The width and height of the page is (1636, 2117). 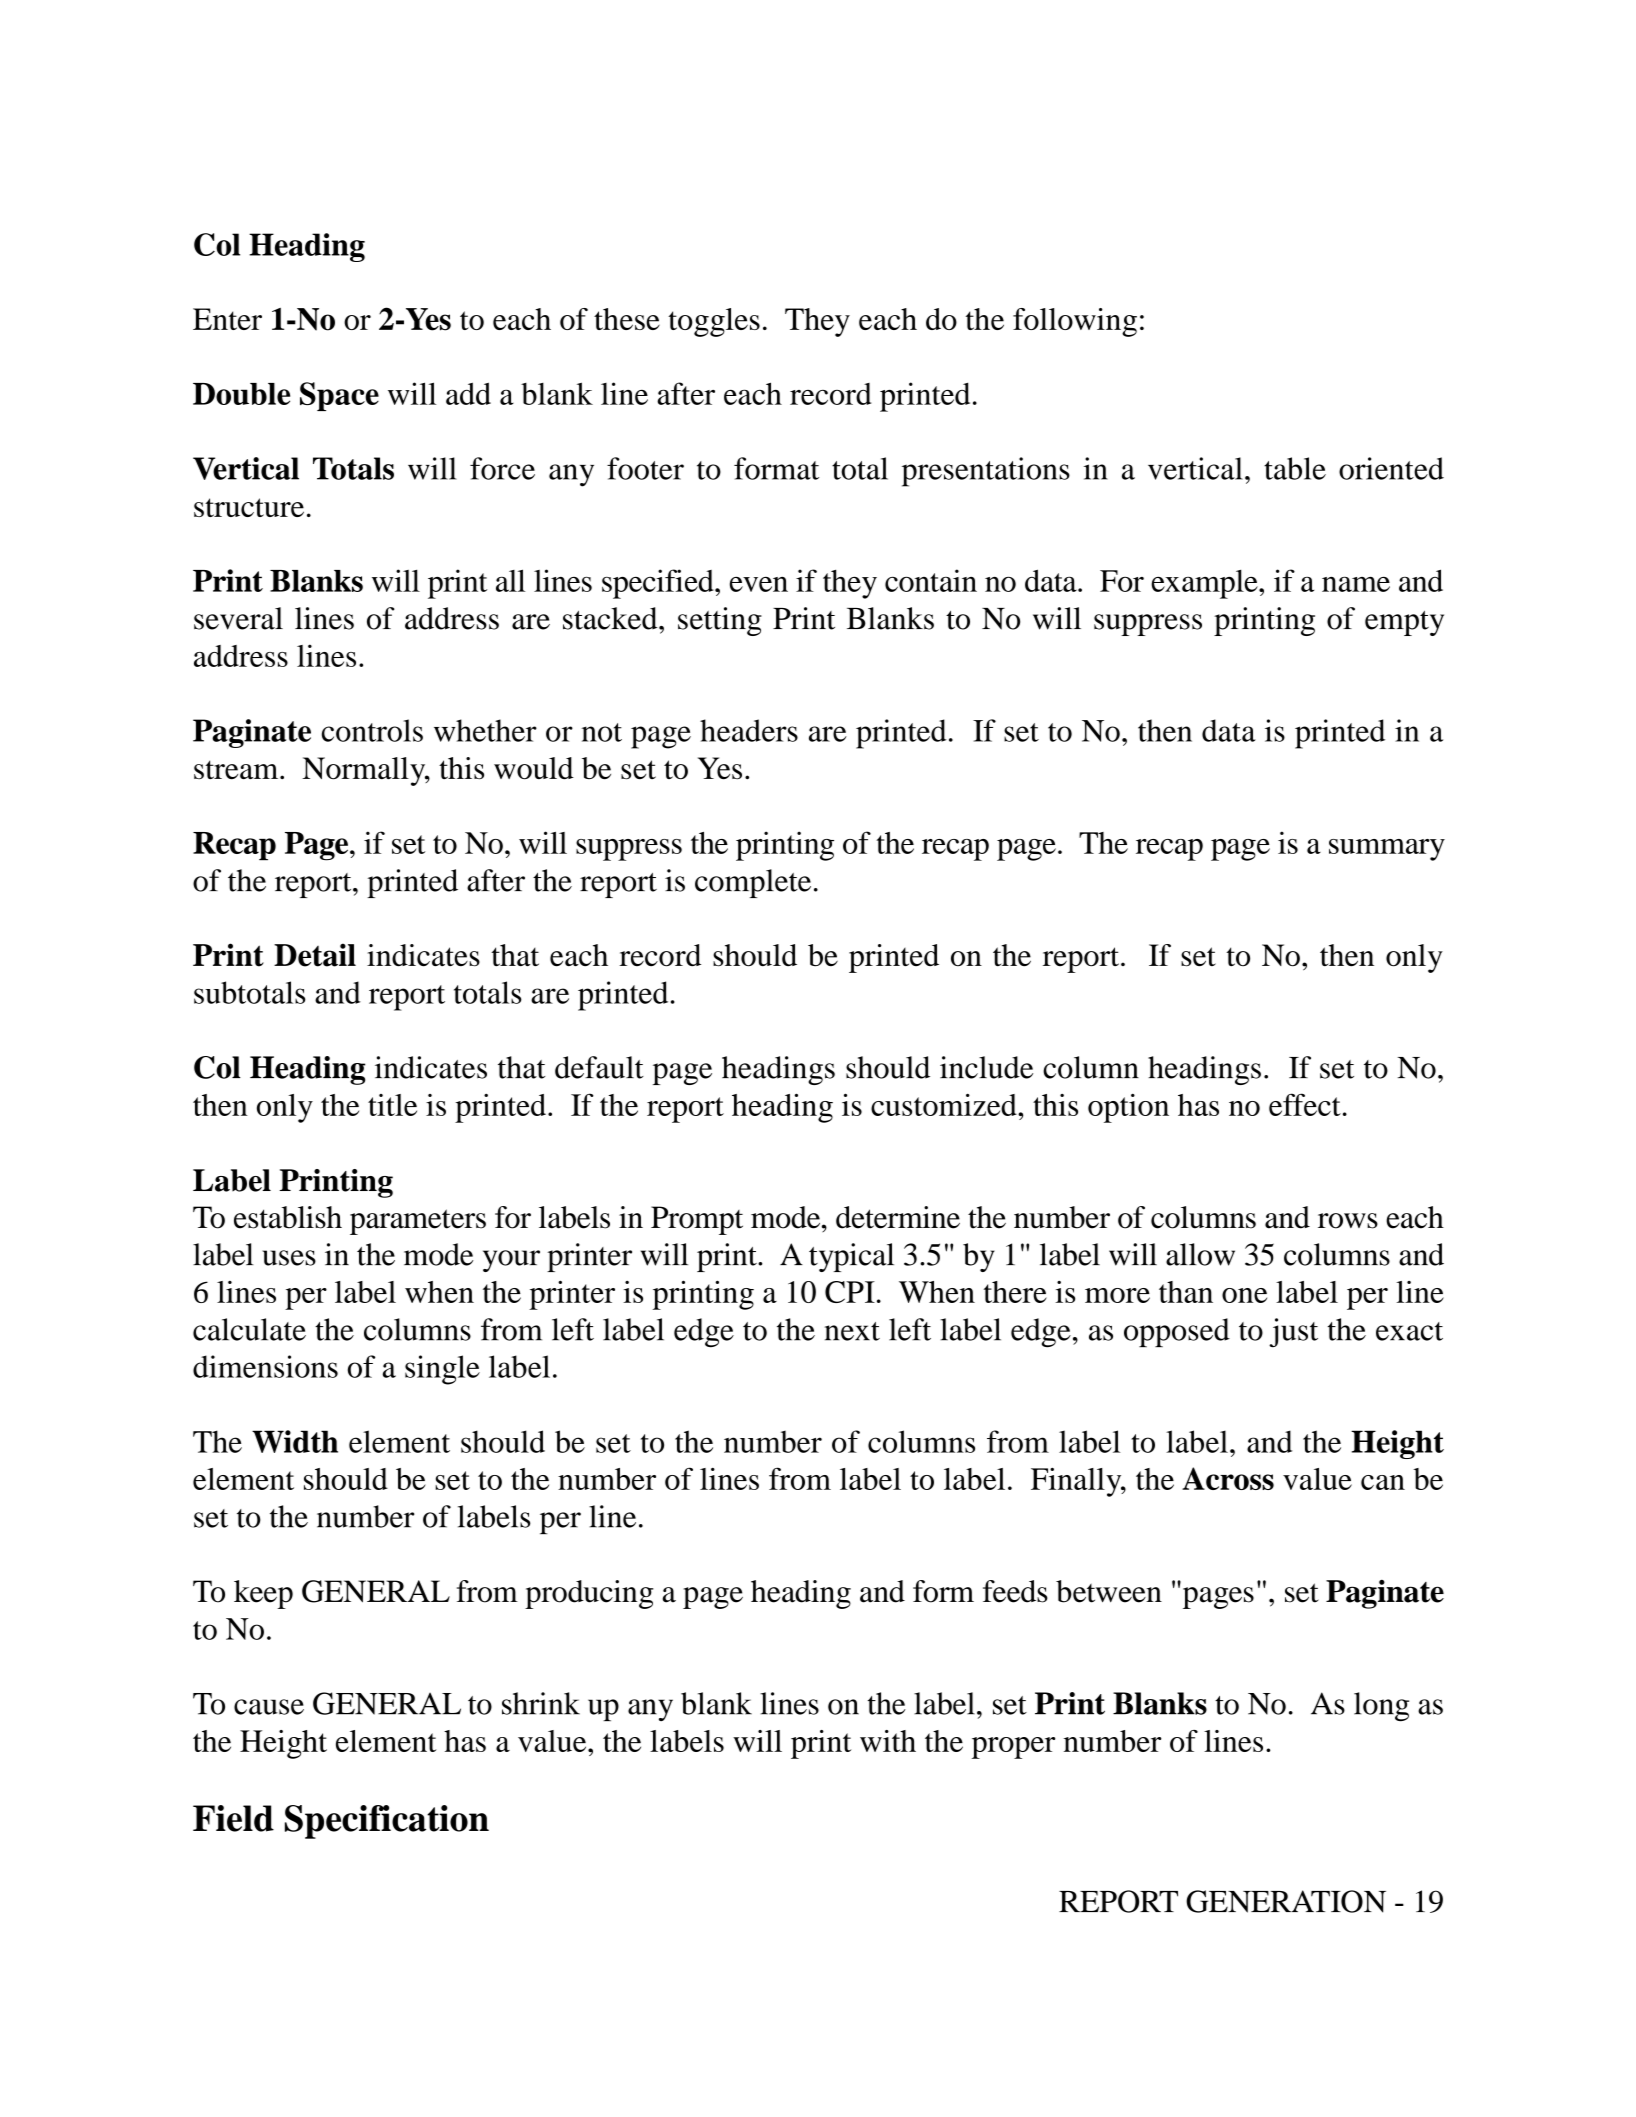 I want to click on summary, so click(x=1387, y=850).
